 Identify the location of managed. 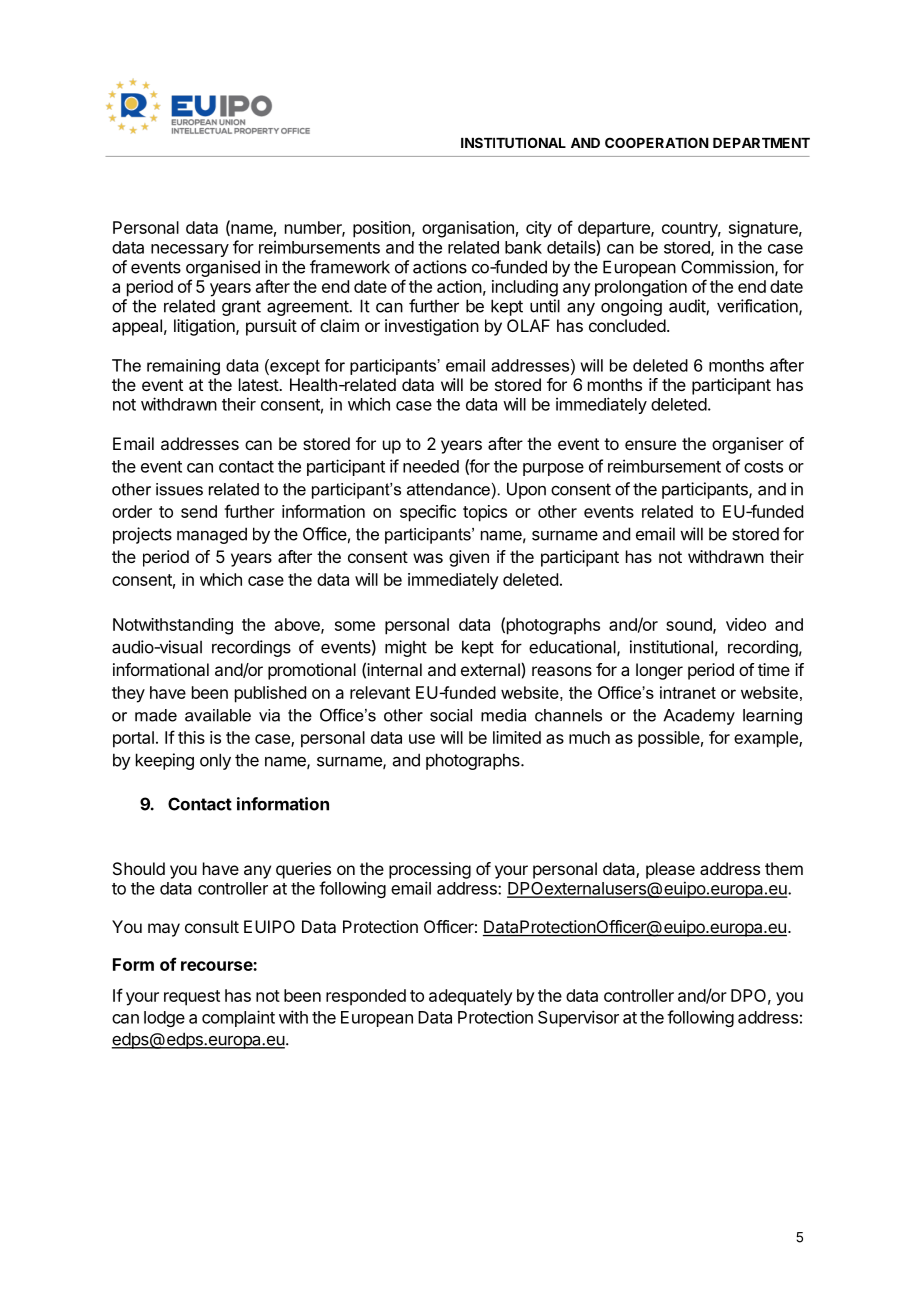
(212, 535).
